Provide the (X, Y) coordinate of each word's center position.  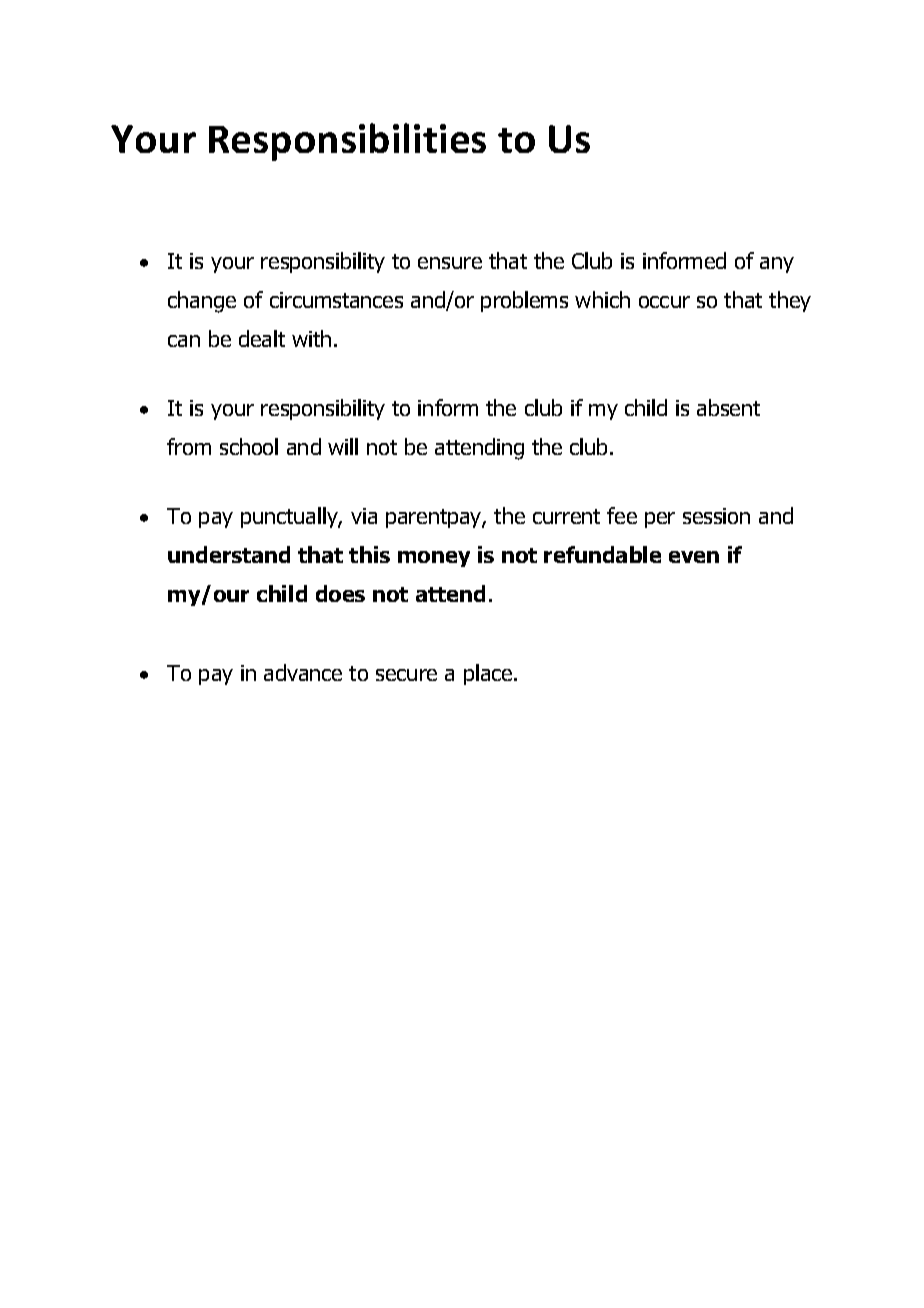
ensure (450, 263)
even (694, 557)
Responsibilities (347, 142)
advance (303, 672)
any (777, 265)
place (489, 674)
